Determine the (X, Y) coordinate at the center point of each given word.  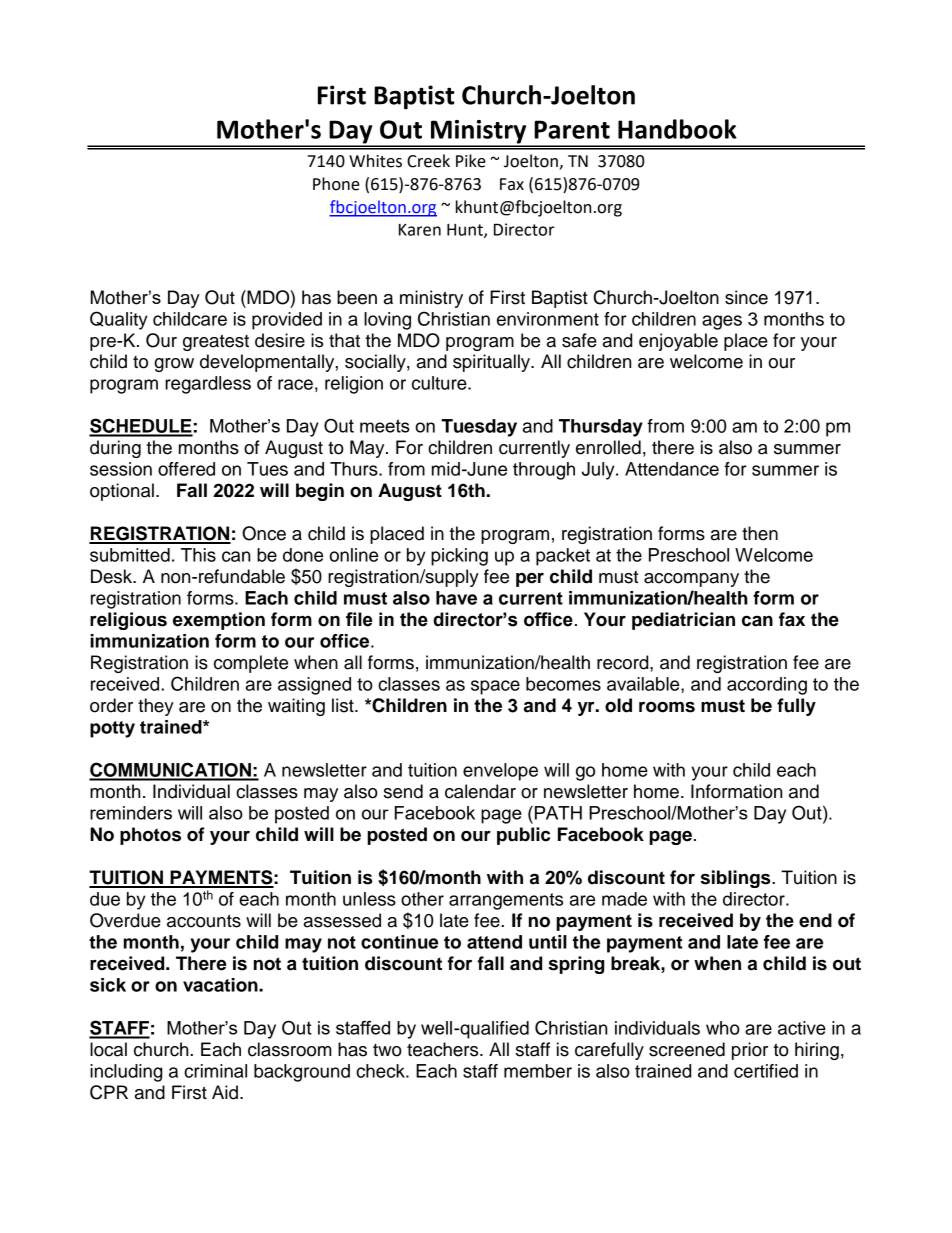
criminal (215, 1071)
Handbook (677, 129)
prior (750, 1051)
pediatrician (683, 621)
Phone (336, 184)
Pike (471, 161)
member (538, 1071)
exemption (219, 621)
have (456, 598)
